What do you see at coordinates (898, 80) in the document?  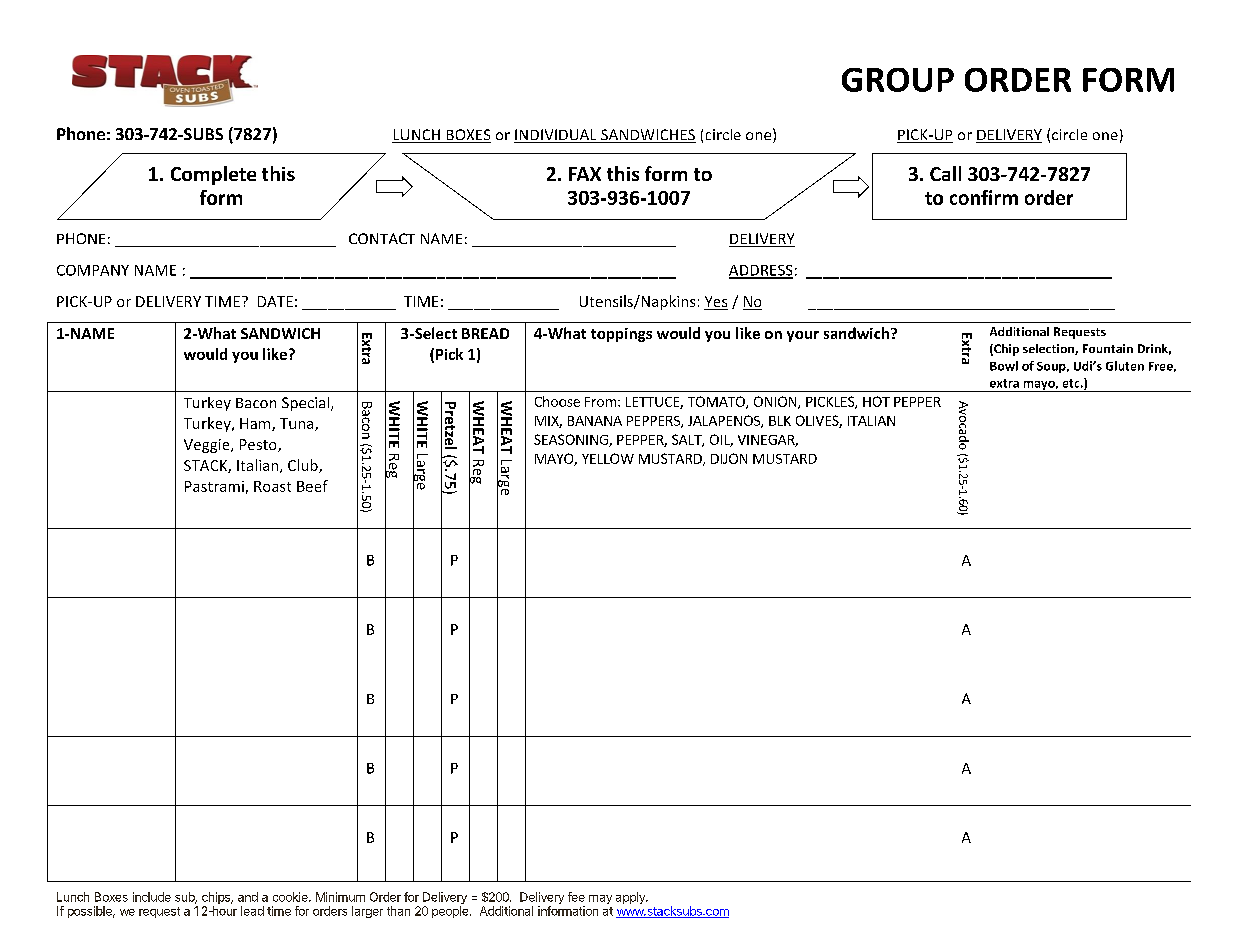 I see `GROUP` at bounding box center [898, 80].
